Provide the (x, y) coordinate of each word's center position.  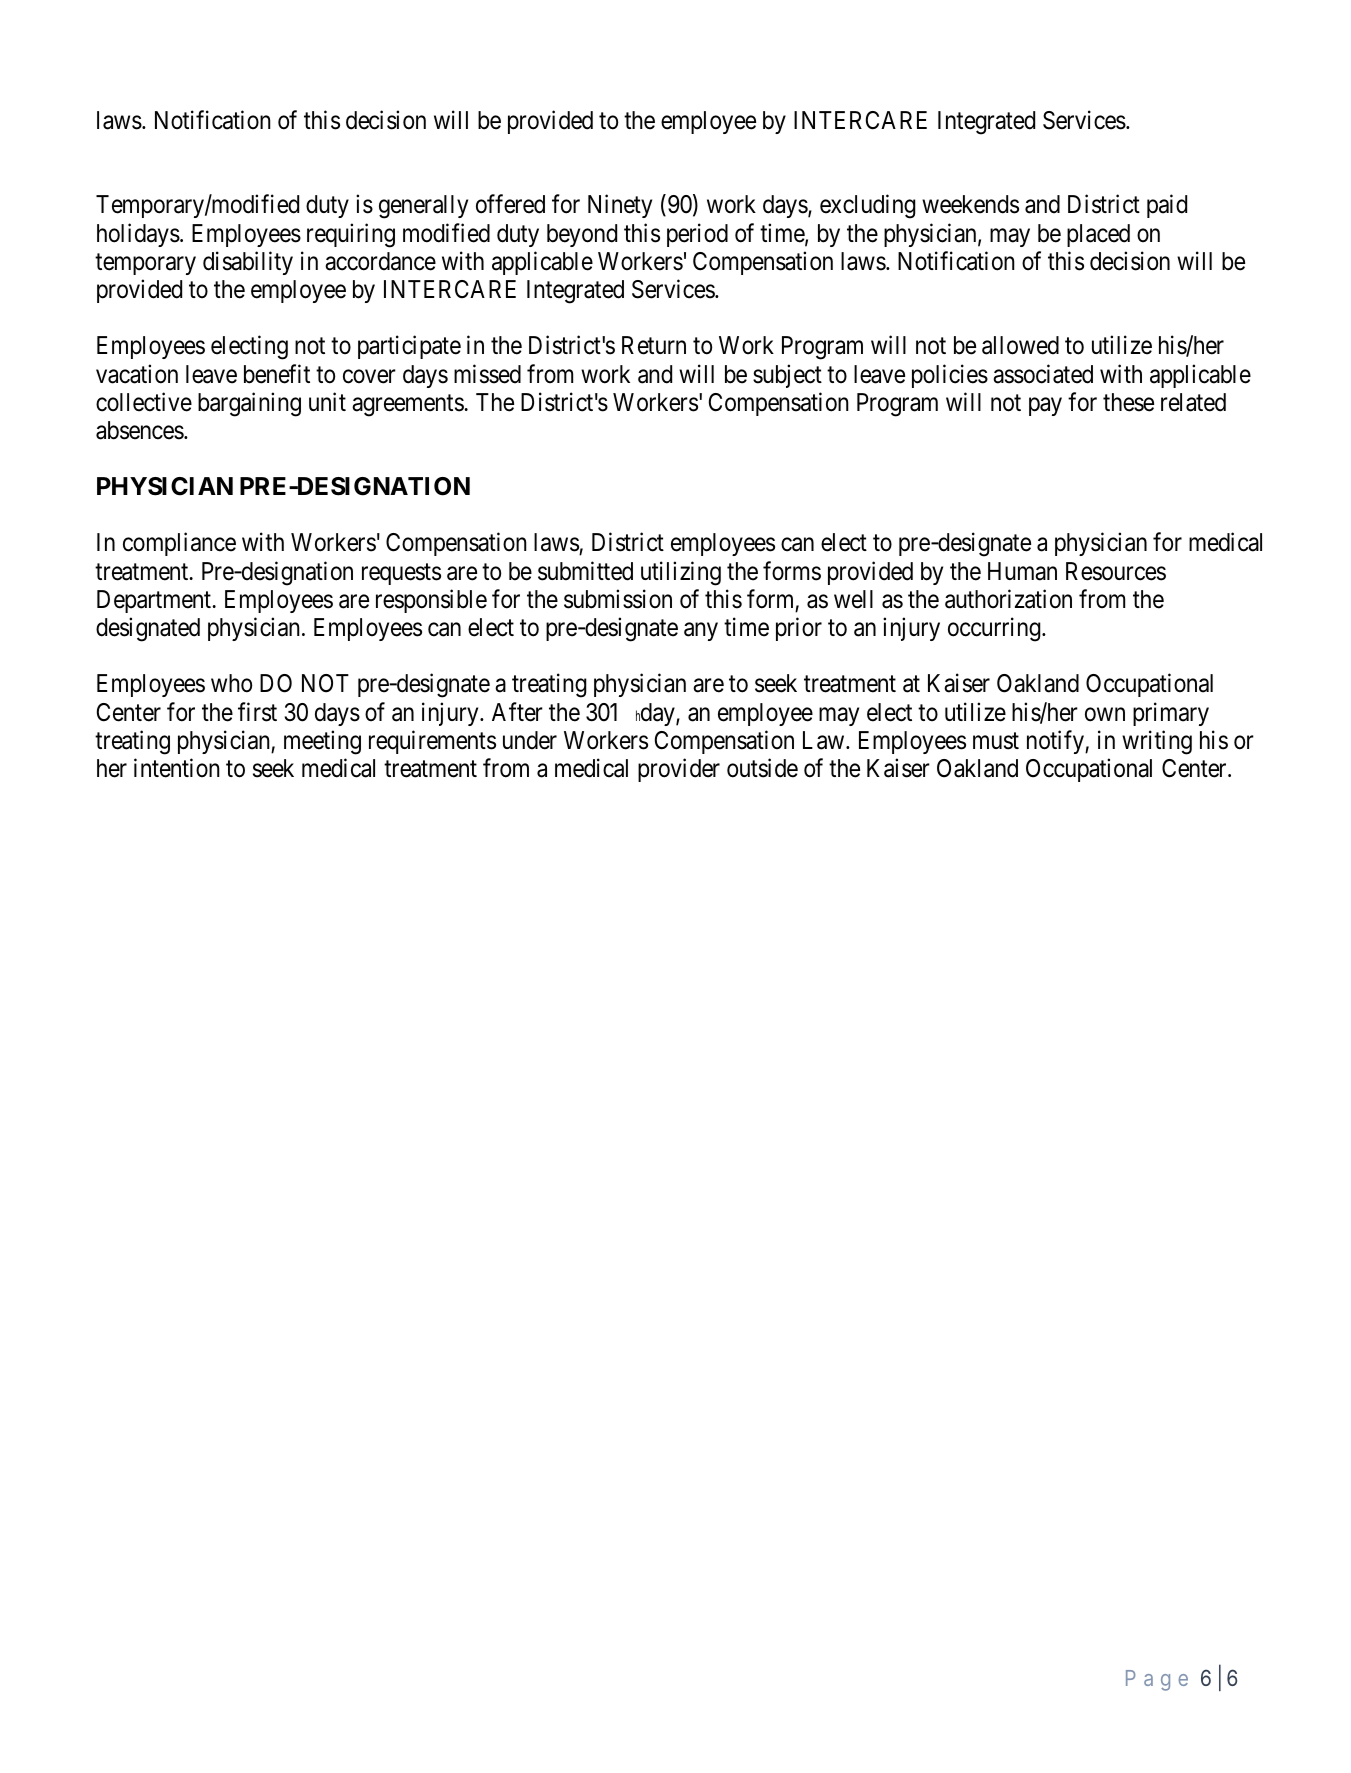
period (697, 235)
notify (1056, 742)
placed (1098, 235)
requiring (351, 235)
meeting (322, 742)
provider (679, 770)
